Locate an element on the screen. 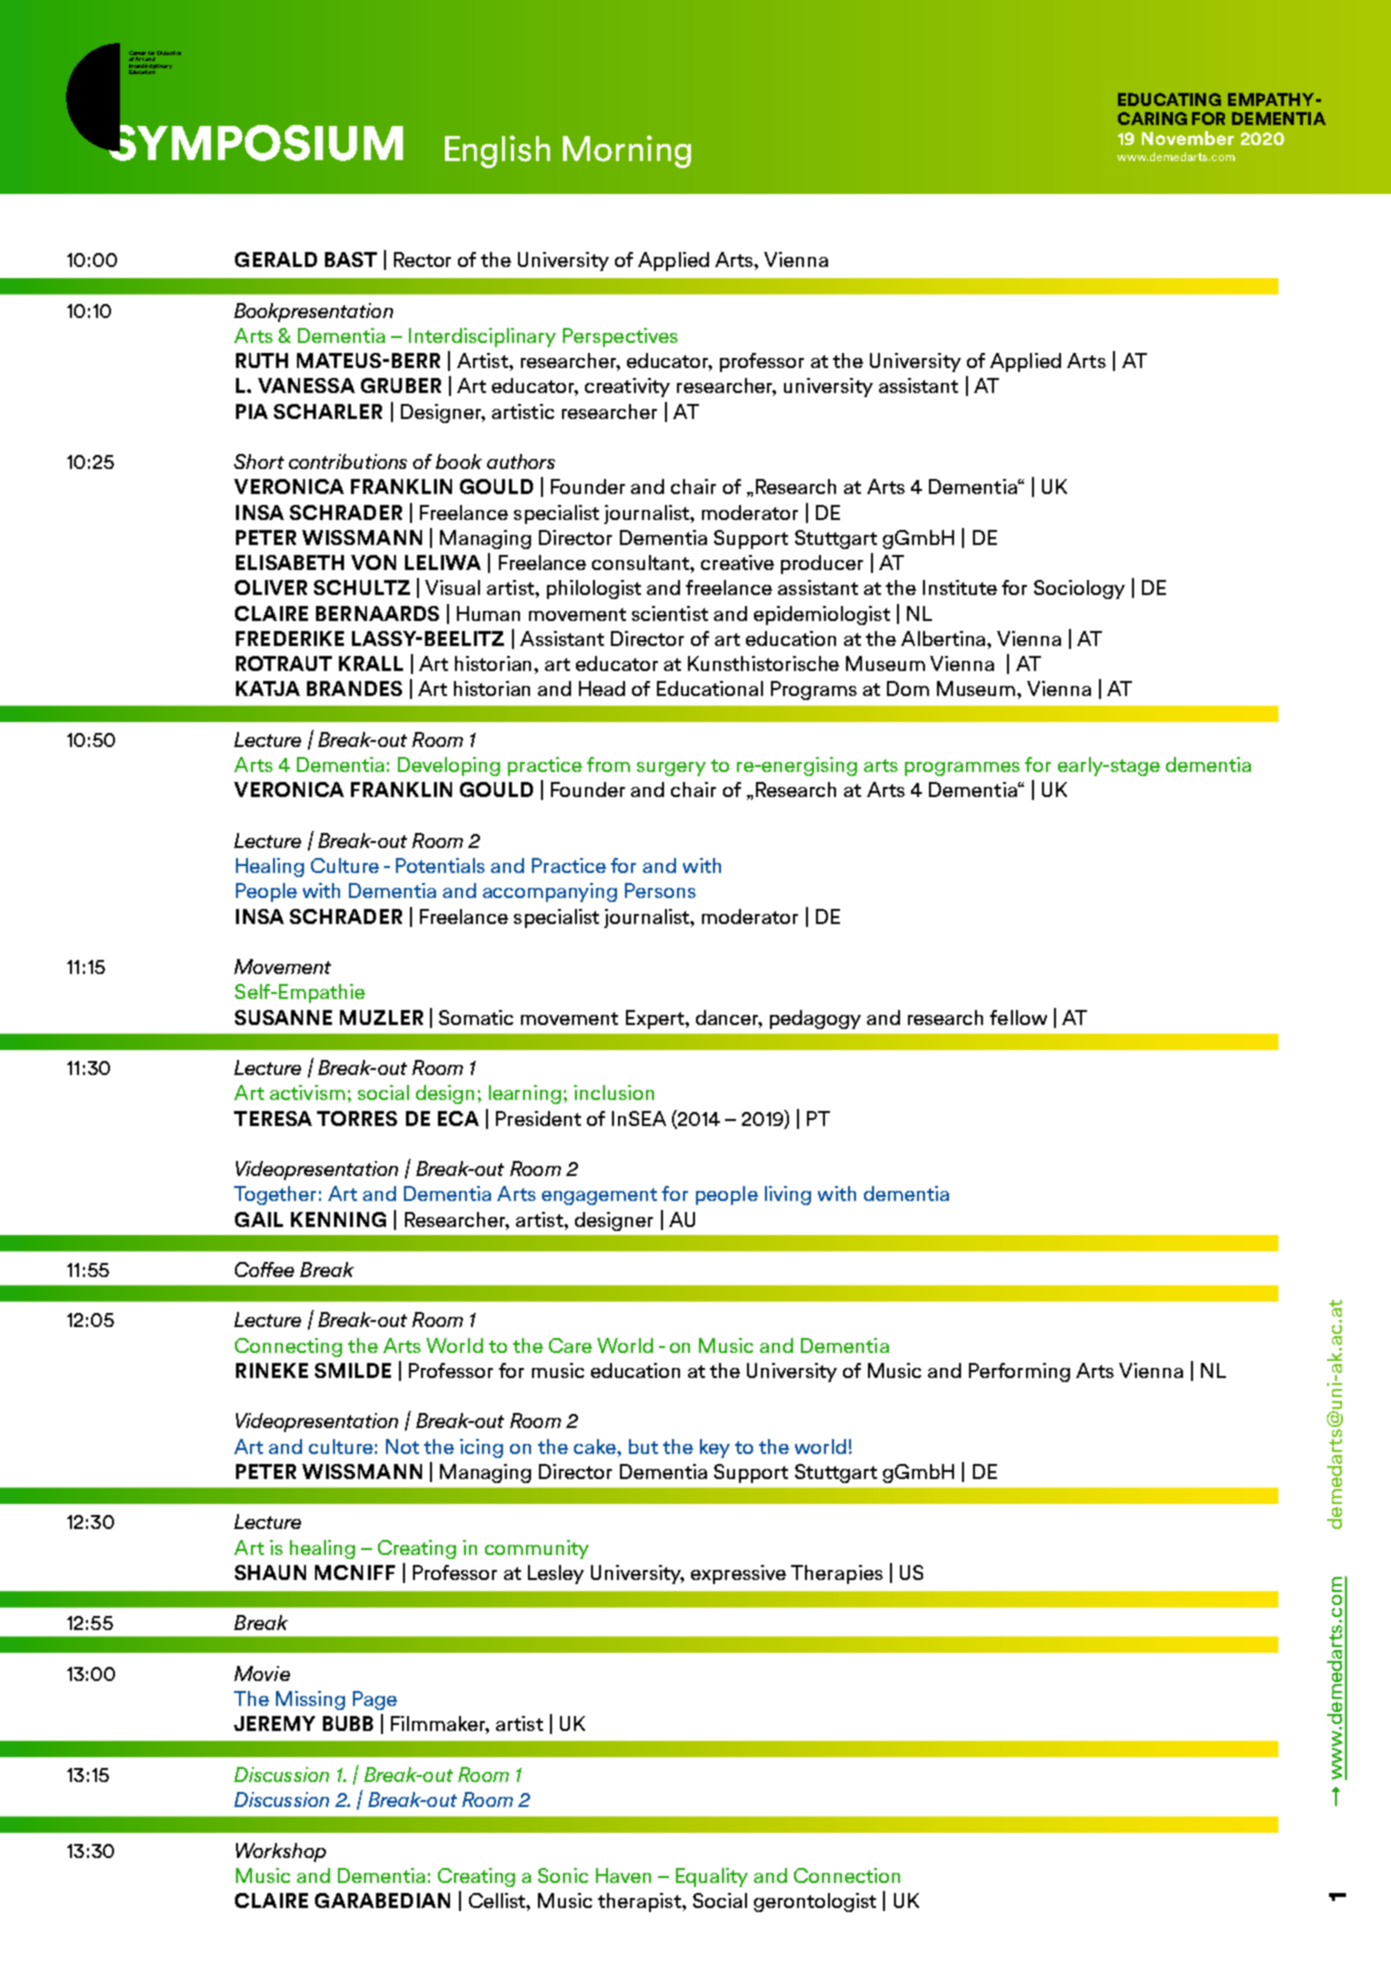 The width and height of the screenshot is (1391, 1968). Workshop is located at coordinates (281, 1852).
